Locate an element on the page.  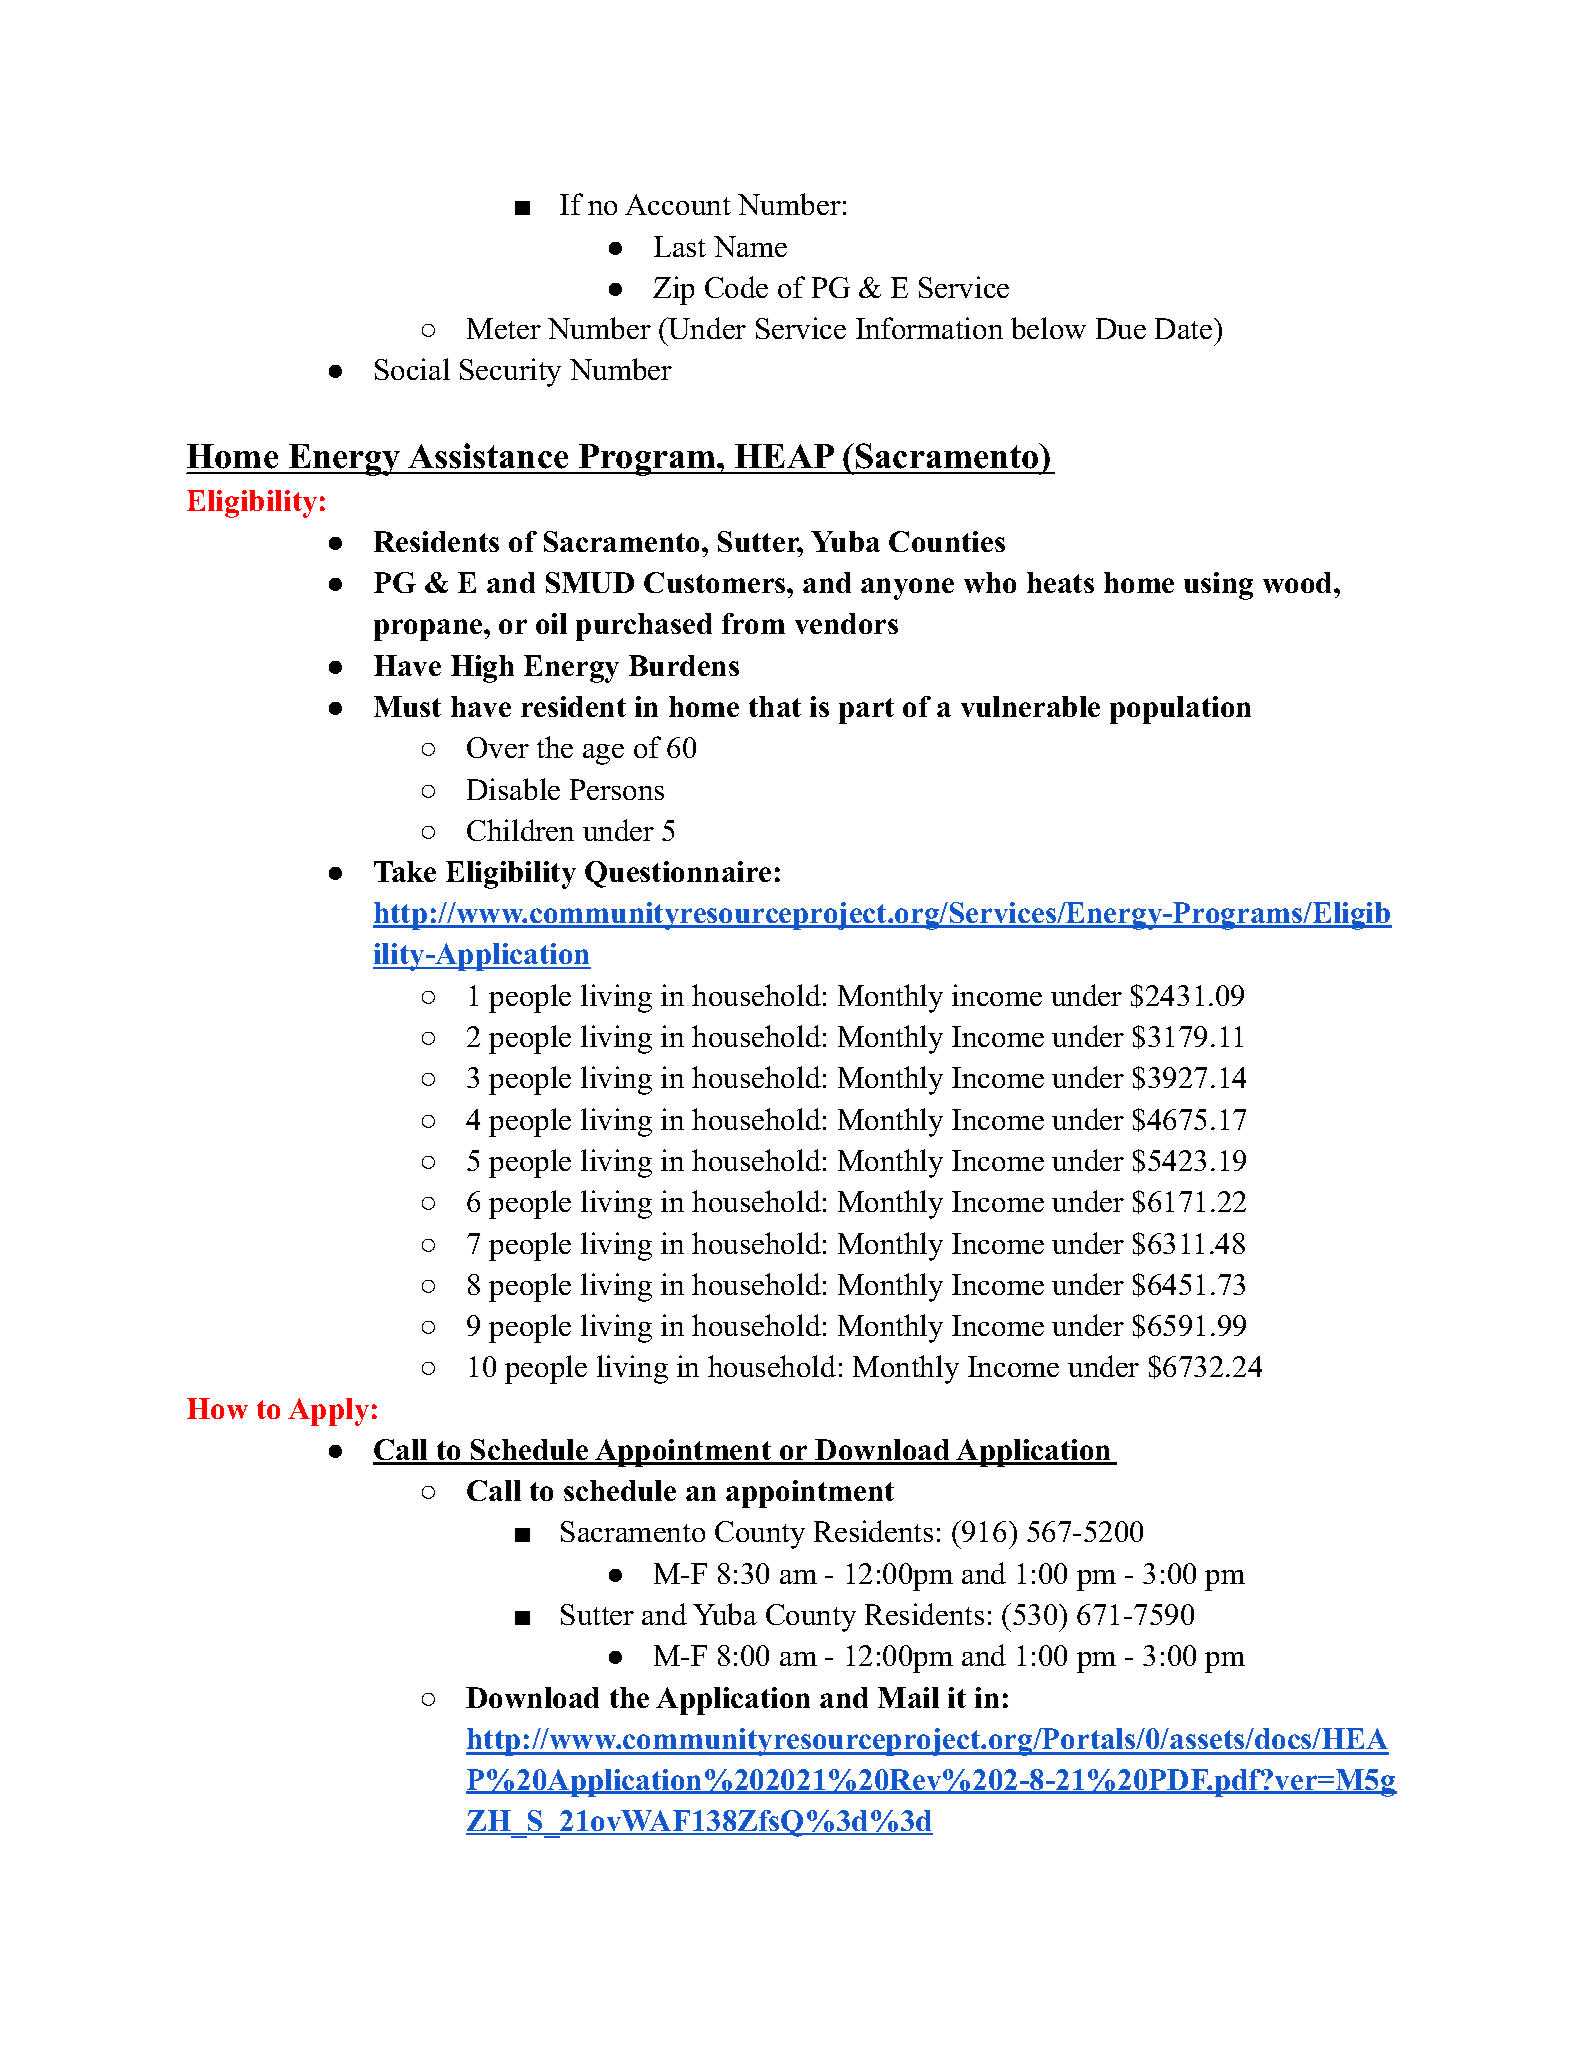
Social is located at coordinates (412, 369).
